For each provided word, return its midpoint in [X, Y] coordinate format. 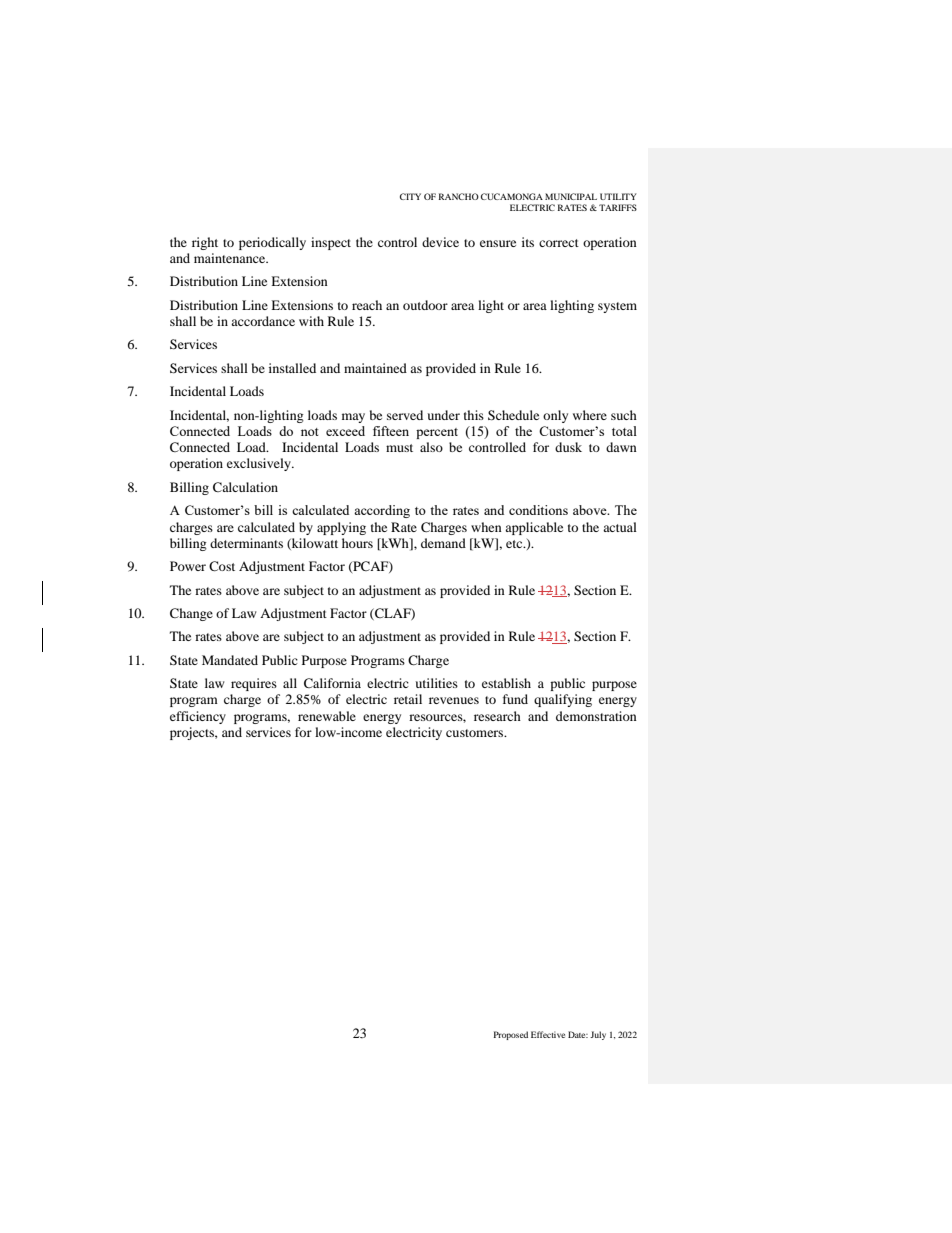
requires [254, 684]
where [590, 415]
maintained [375, 368]
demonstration [596, 716]
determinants [246, 543]
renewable [327, 716]
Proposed [511, 1035]
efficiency [198, 717]
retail [408, 699]
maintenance [231, 258]
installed [292, 368]
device [440, 242]
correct [559, 243]
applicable [534, 528]
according [382, 511]
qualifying [563, 700]
